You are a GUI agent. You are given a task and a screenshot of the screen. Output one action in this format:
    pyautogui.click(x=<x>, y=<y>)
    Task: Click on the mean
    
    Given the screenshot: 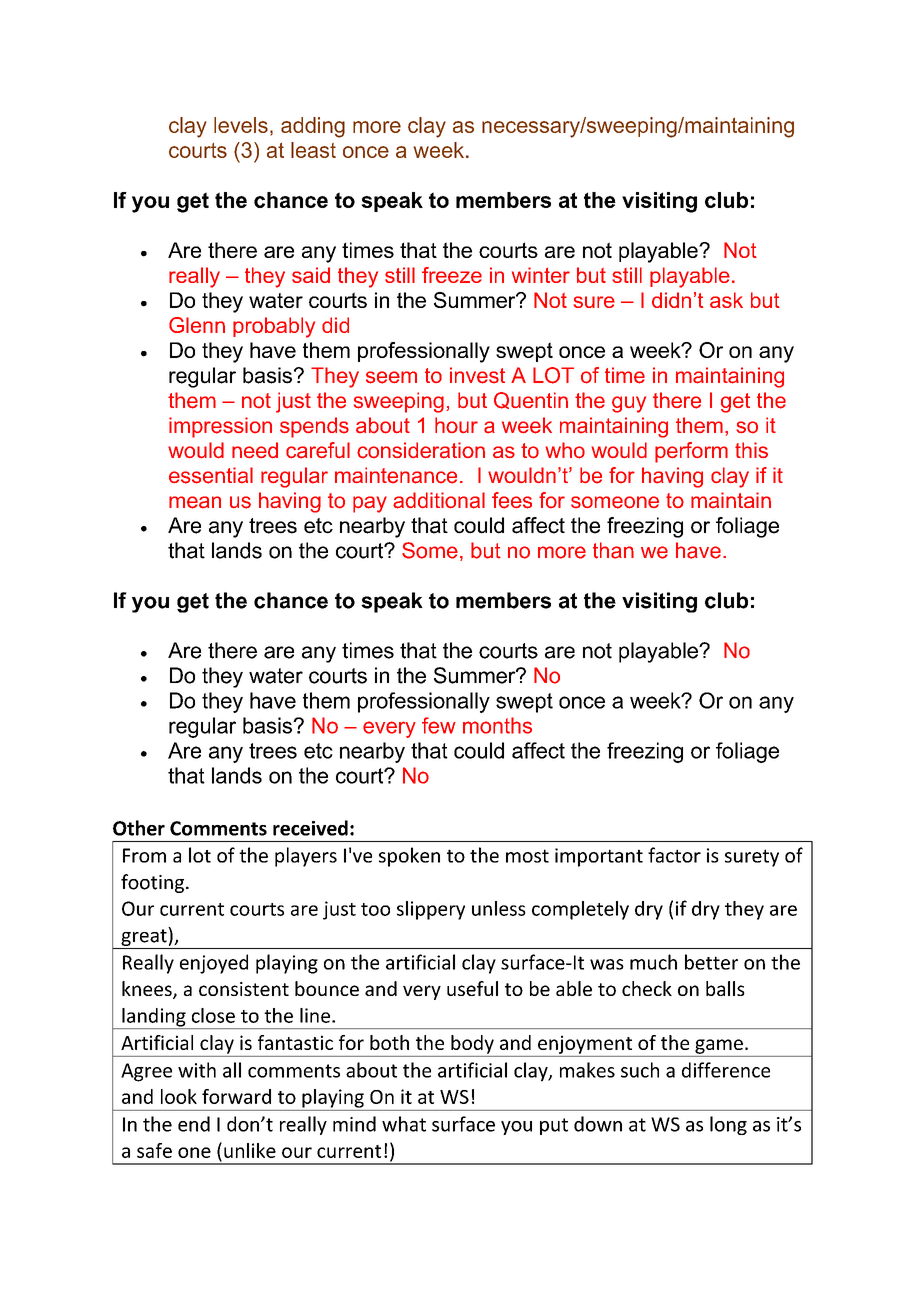 What is the action you would take?
    pyautogui.click(x=195, y=502)
